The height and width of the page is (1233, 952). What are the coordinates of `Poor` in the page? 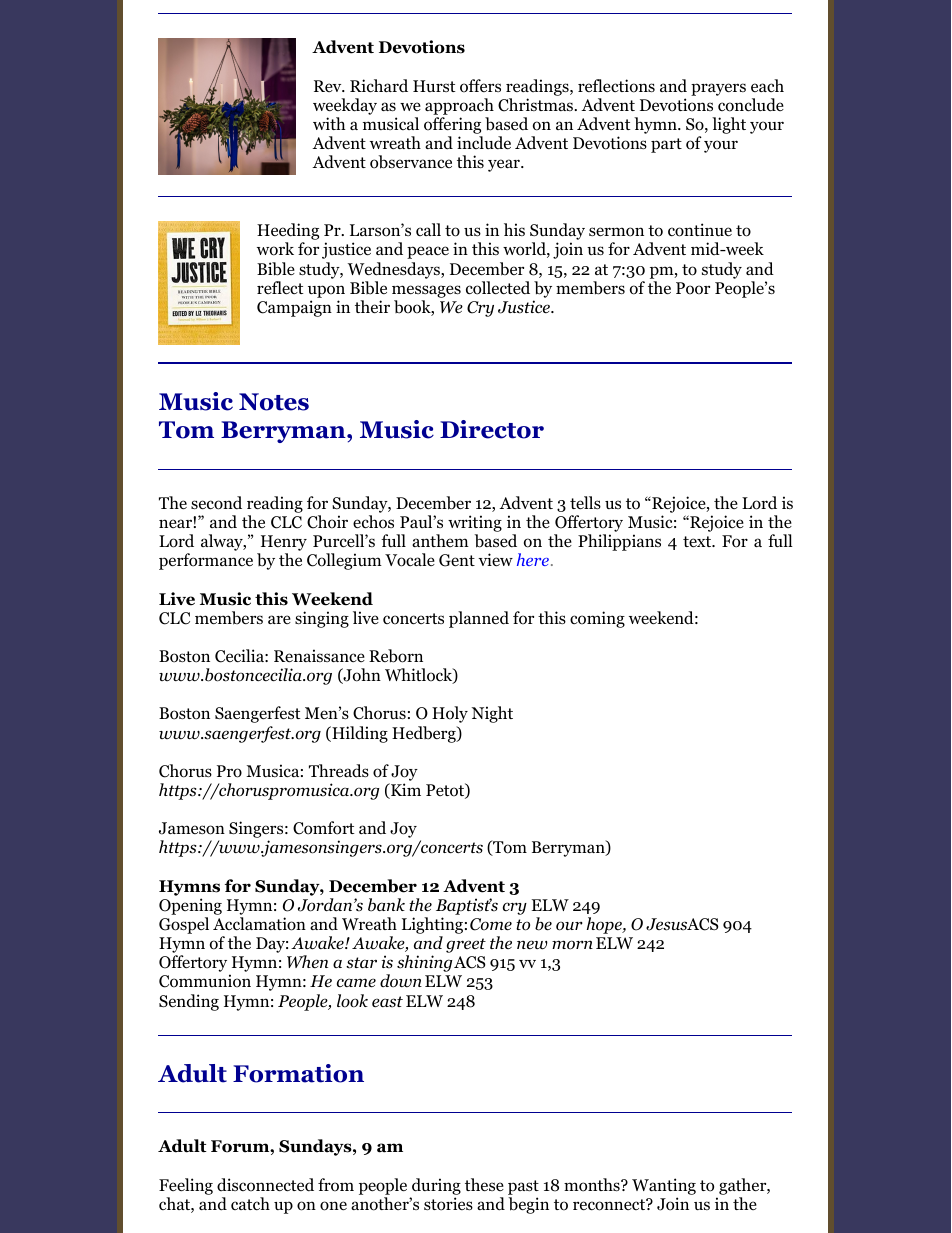 It's located at (693, 288).
